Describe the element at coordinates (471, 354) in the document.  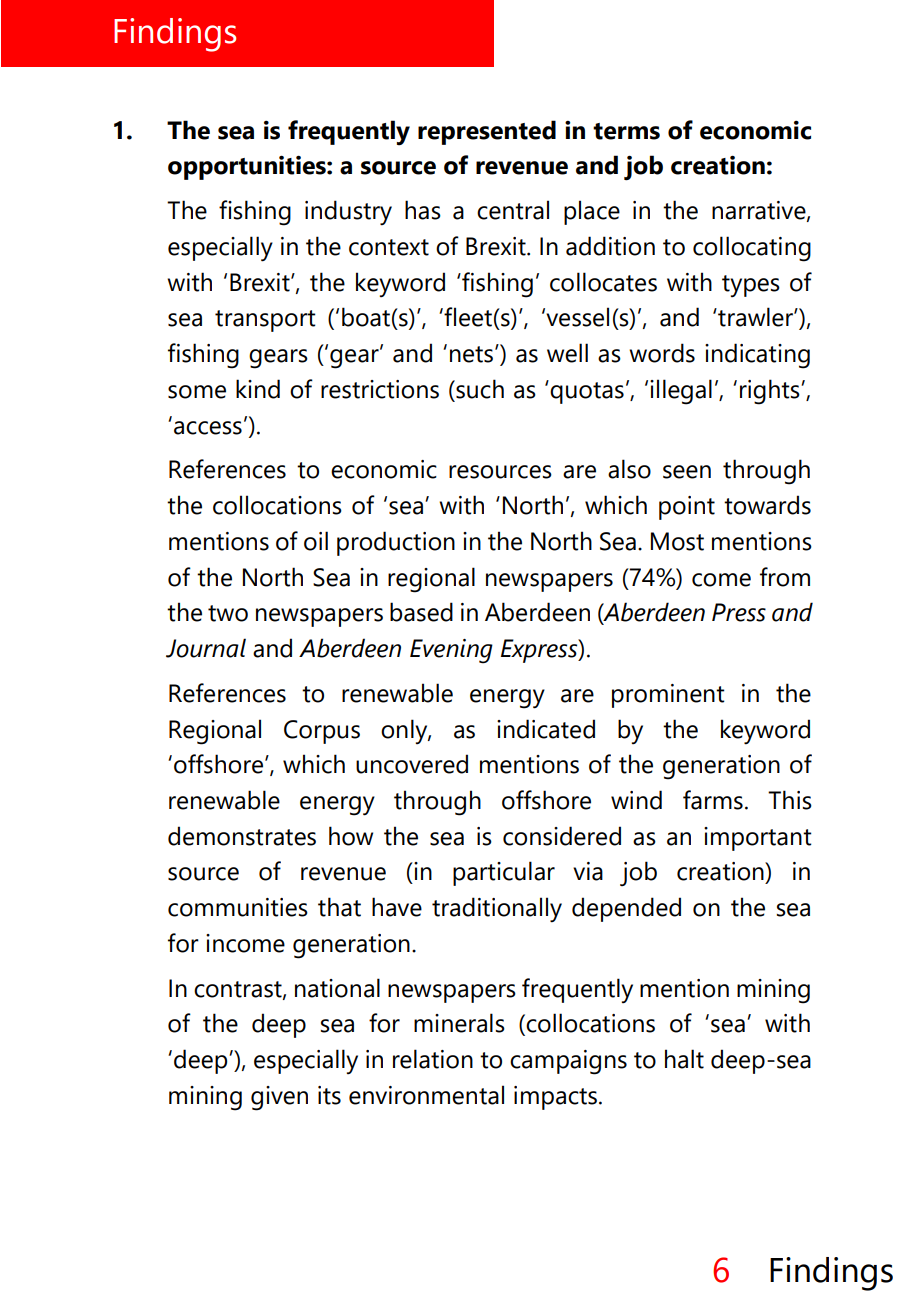
I see `nets` at that location.
